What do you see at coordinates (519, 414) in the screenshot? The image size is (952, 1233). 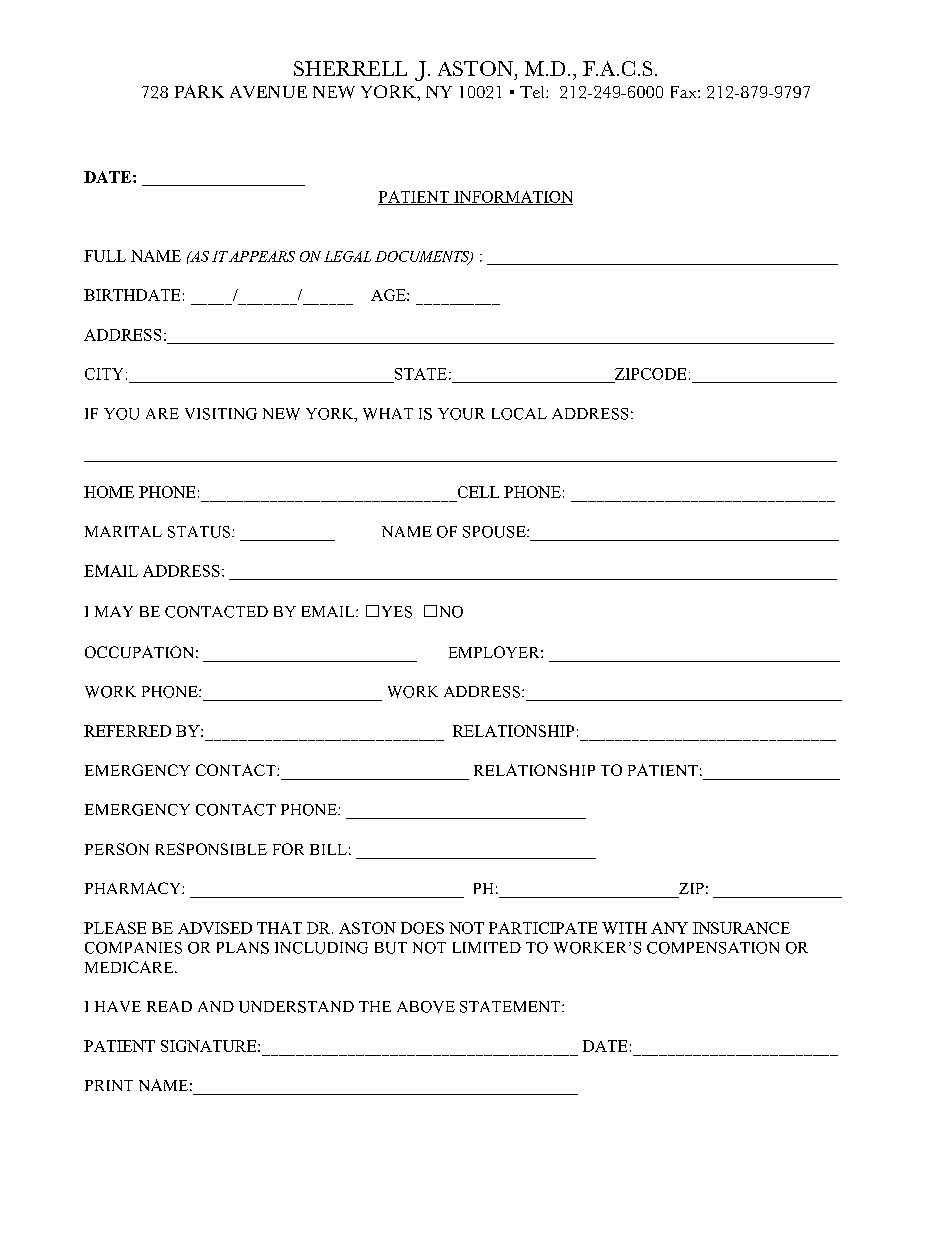 I see `LOCAL` at bounding box center [519, 414].
